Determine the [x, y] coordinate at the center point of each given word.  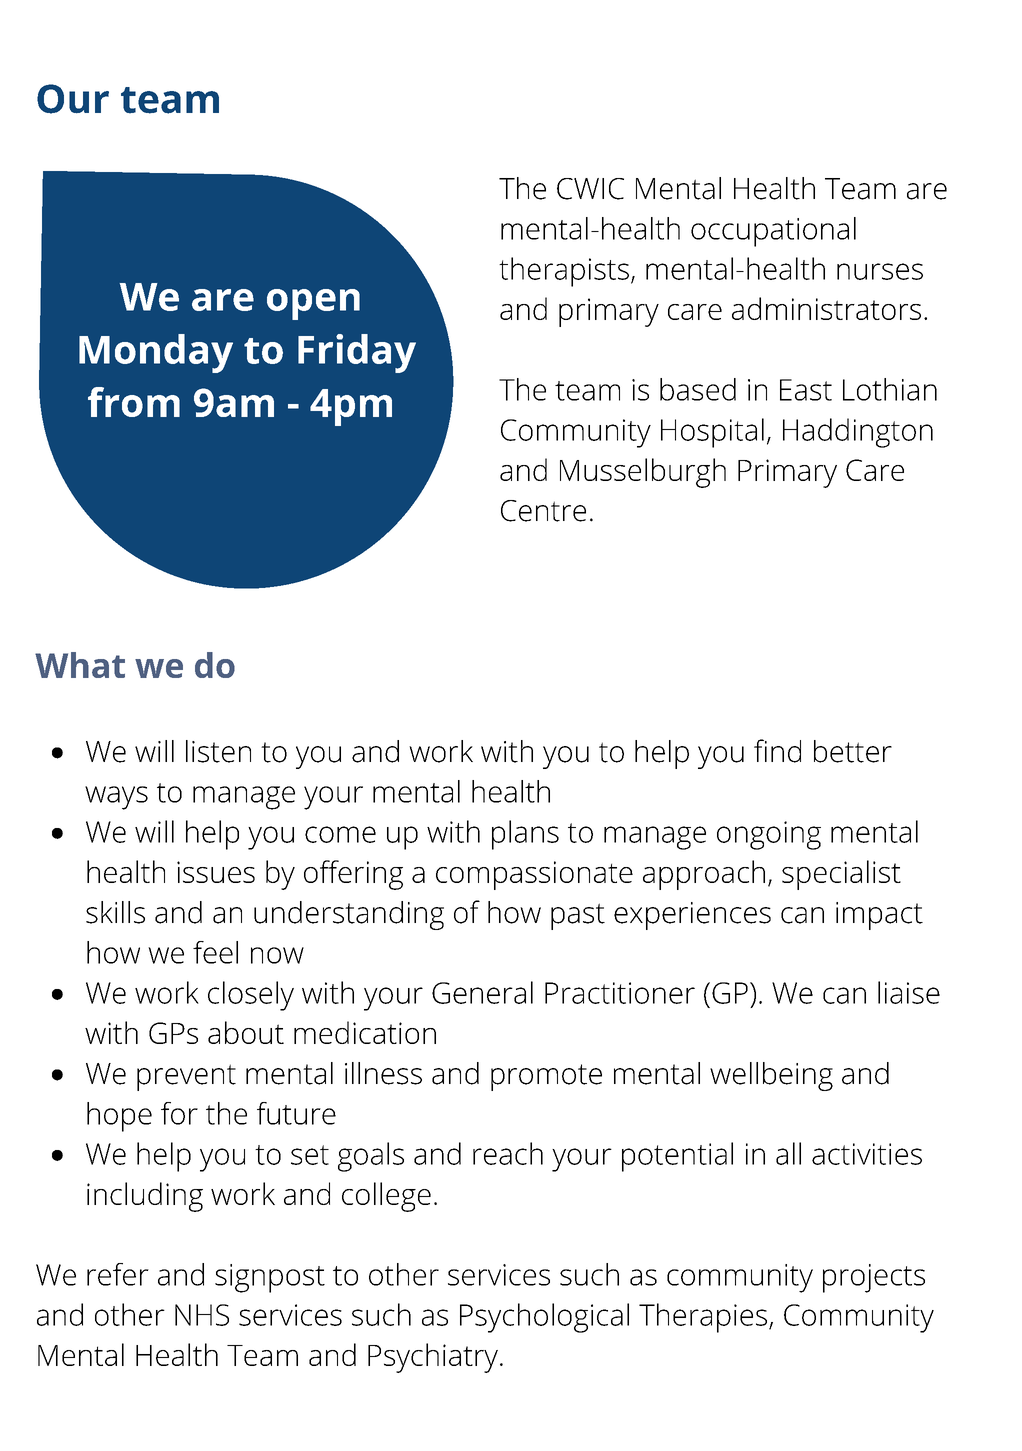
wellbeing [771, 1076]
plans [525, 835]
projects [874, 1278]
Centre [543, 511]
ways [116, 798]
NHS [202, 1315]
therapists [564, 272]
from [134, 402]
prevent [186, 1077]
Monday [156, 353]
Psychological [544, 1318]
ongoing [769, 835]
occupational [773, 232]
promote [546, 1077]
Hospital [712, 433]
